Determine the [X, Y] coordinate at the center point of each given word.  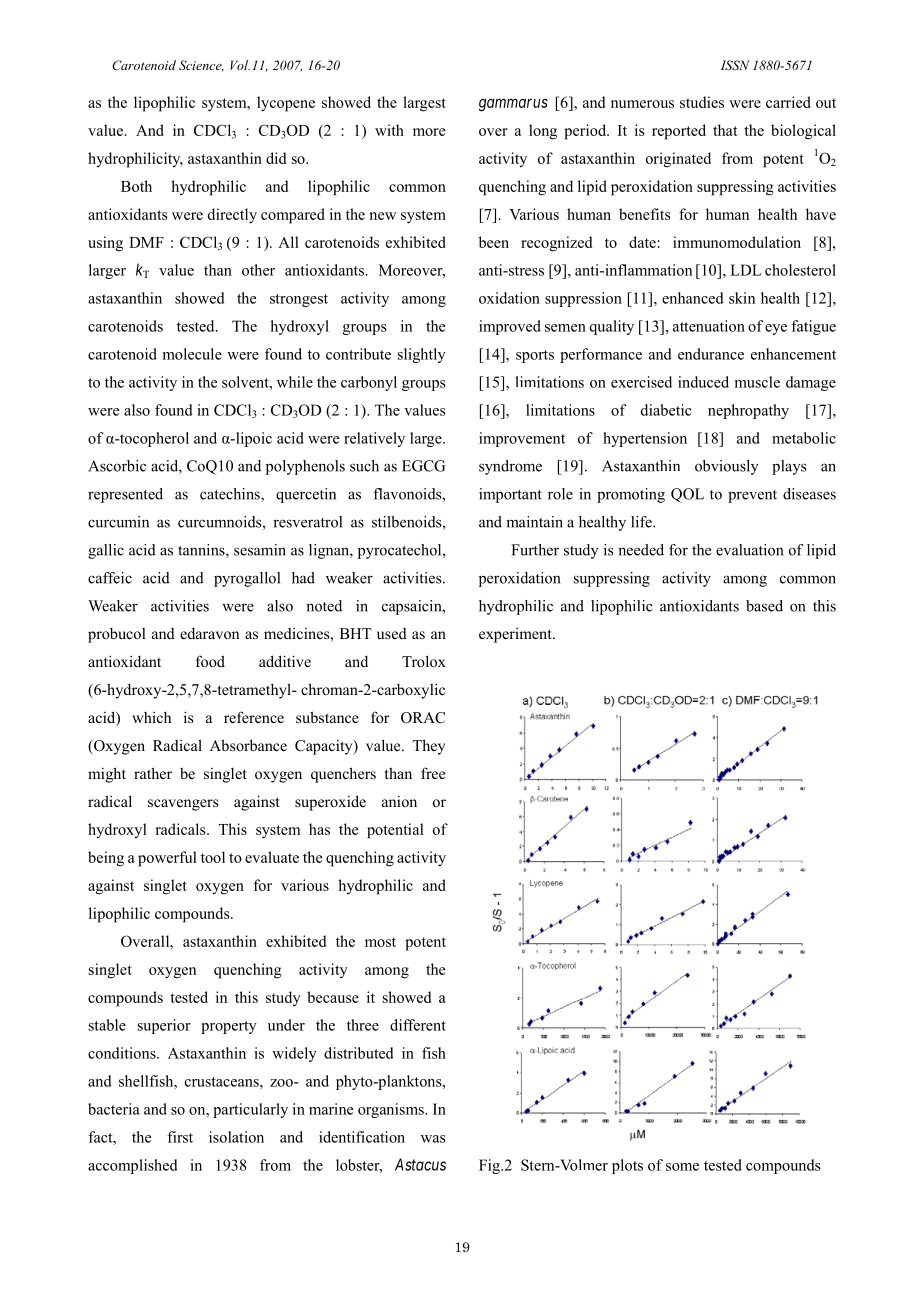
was [433, 1139]
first [180, 1137]
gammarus [513, 105]
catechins [231, 495]
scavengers [183, 805]
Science [201, 66]
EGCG [423, 466]
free [433, 773]
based [764, 606]
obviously [726, 467]
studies [702, 102]
